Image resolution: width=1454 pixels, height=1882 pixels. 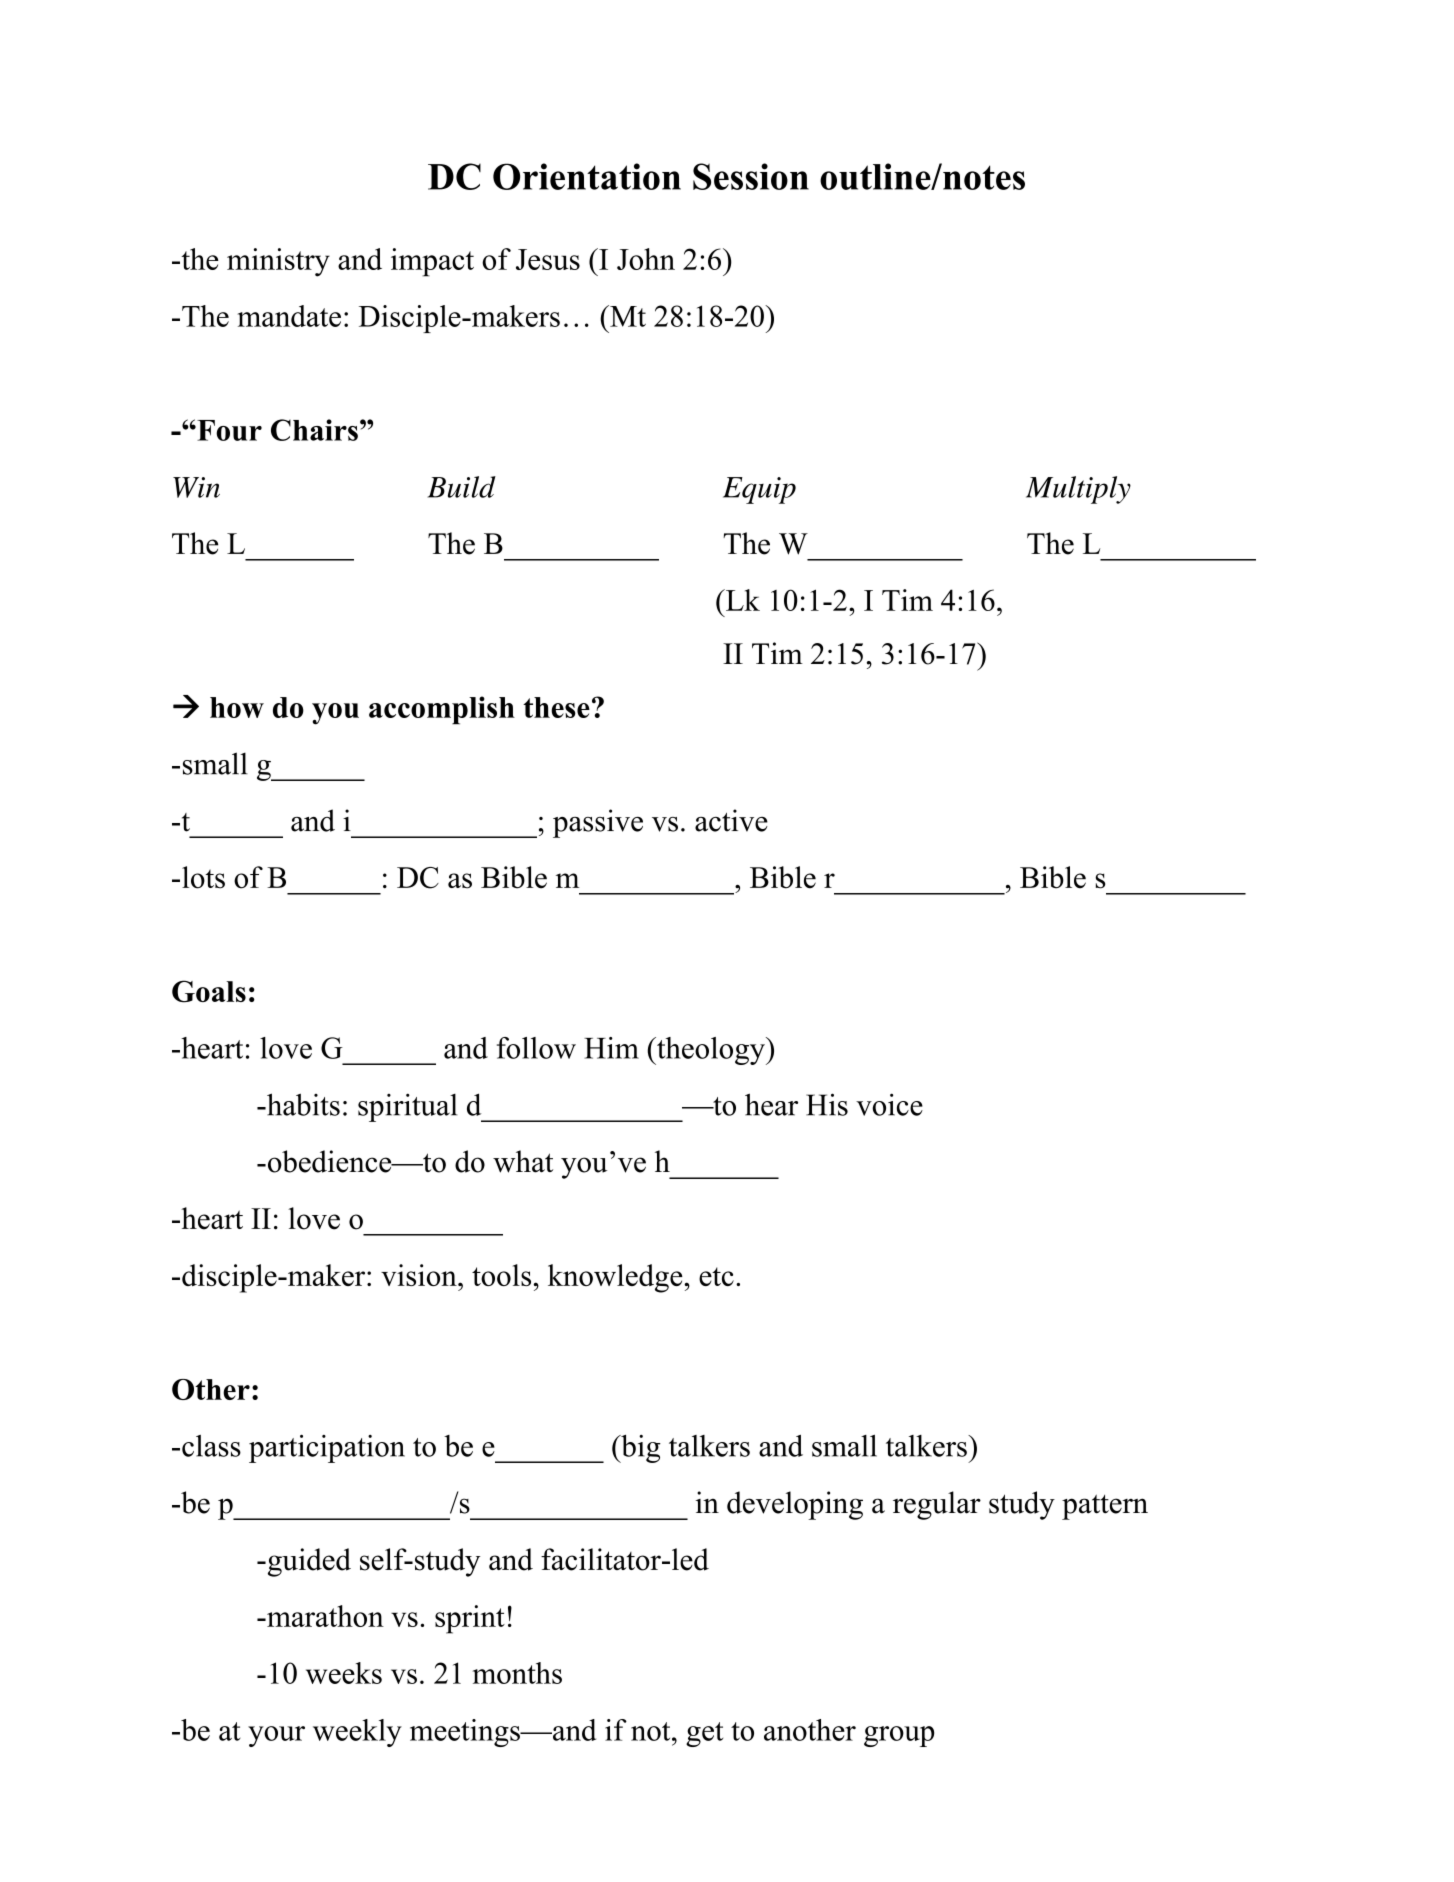 What do you see at coordinates (278, 262) in the page?
I see `ministry` at bounding box center [278, 262].
